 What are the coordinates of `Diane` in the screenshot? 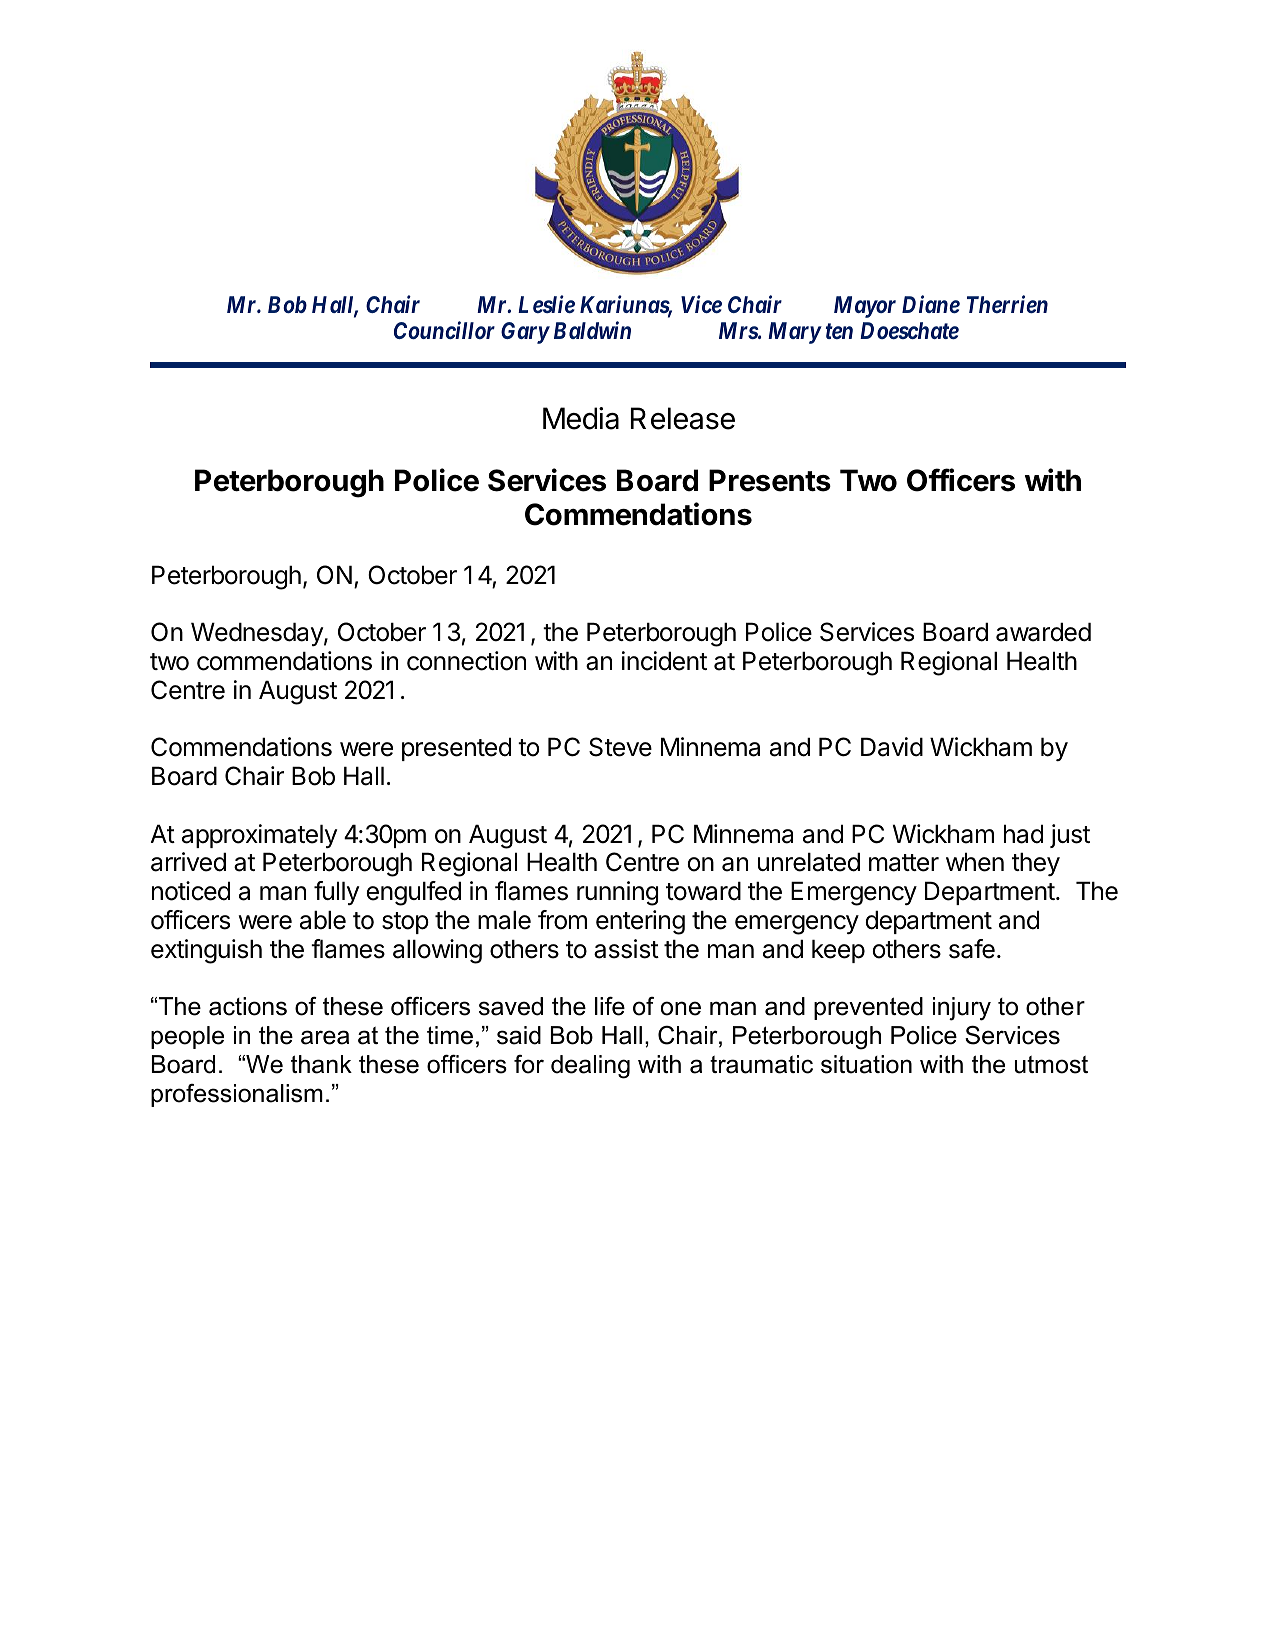 It's located at (931, 304).
